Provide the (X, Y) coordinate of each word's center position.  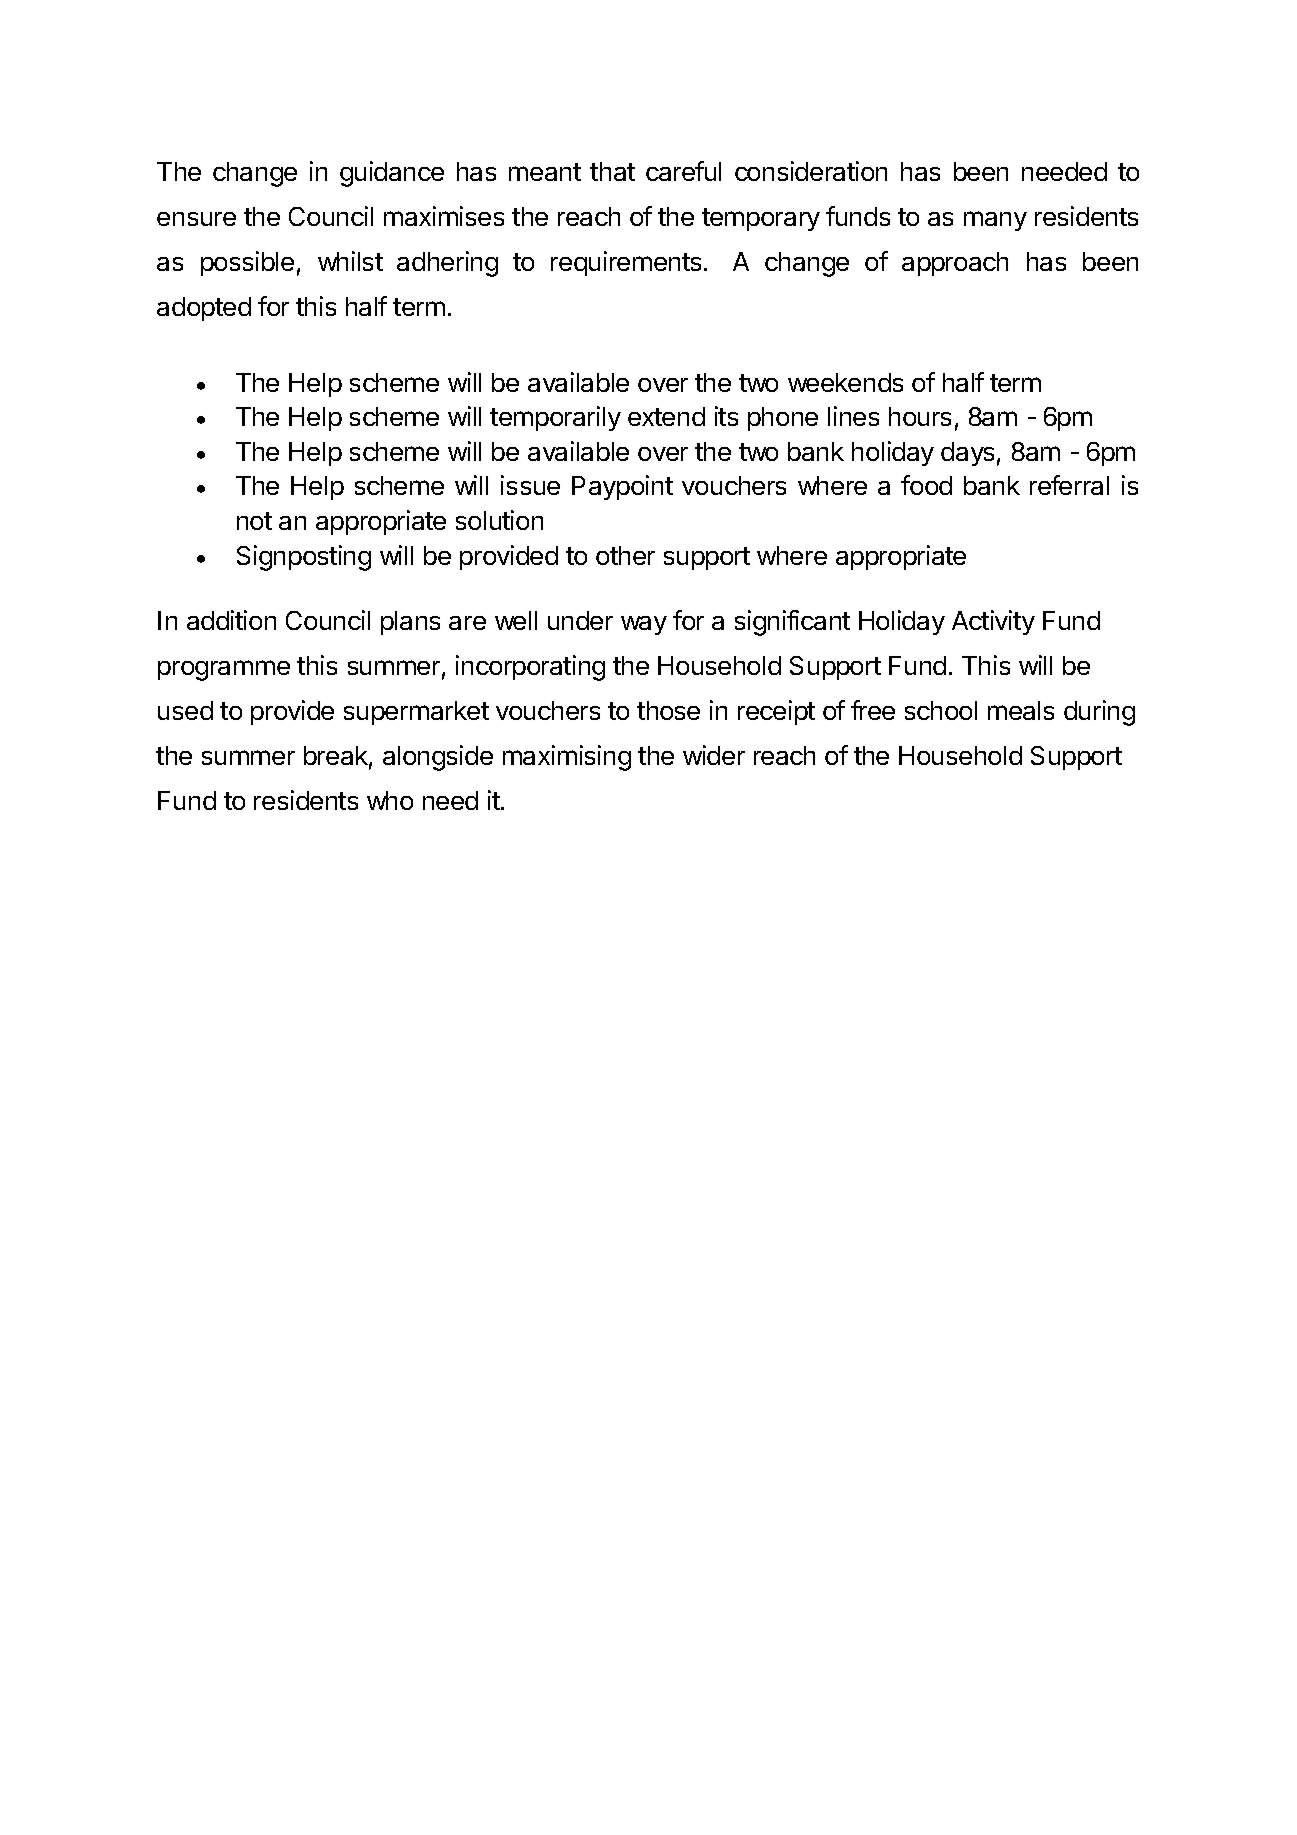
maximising (567, 758)
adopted (204, 309)
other (625, 555)
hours (920, 416)
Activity (993, 622)
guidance (392, 174)
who (390, 800)
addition (231, 620)
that (612, 171)
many (995, 221)
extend (666, 416)
